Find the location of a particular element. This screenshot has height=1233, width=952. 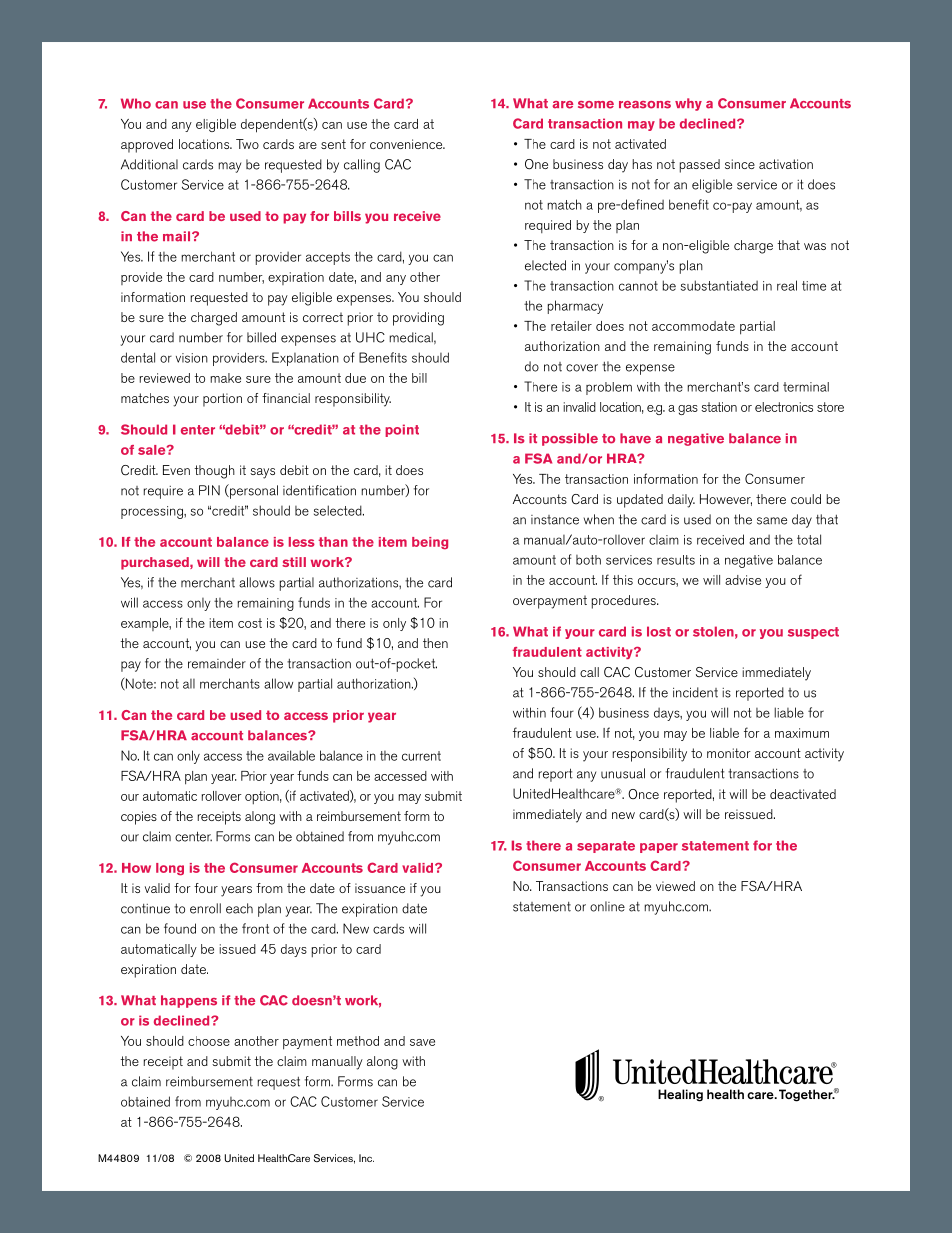

happens is located at coordinates (189, 1001).
